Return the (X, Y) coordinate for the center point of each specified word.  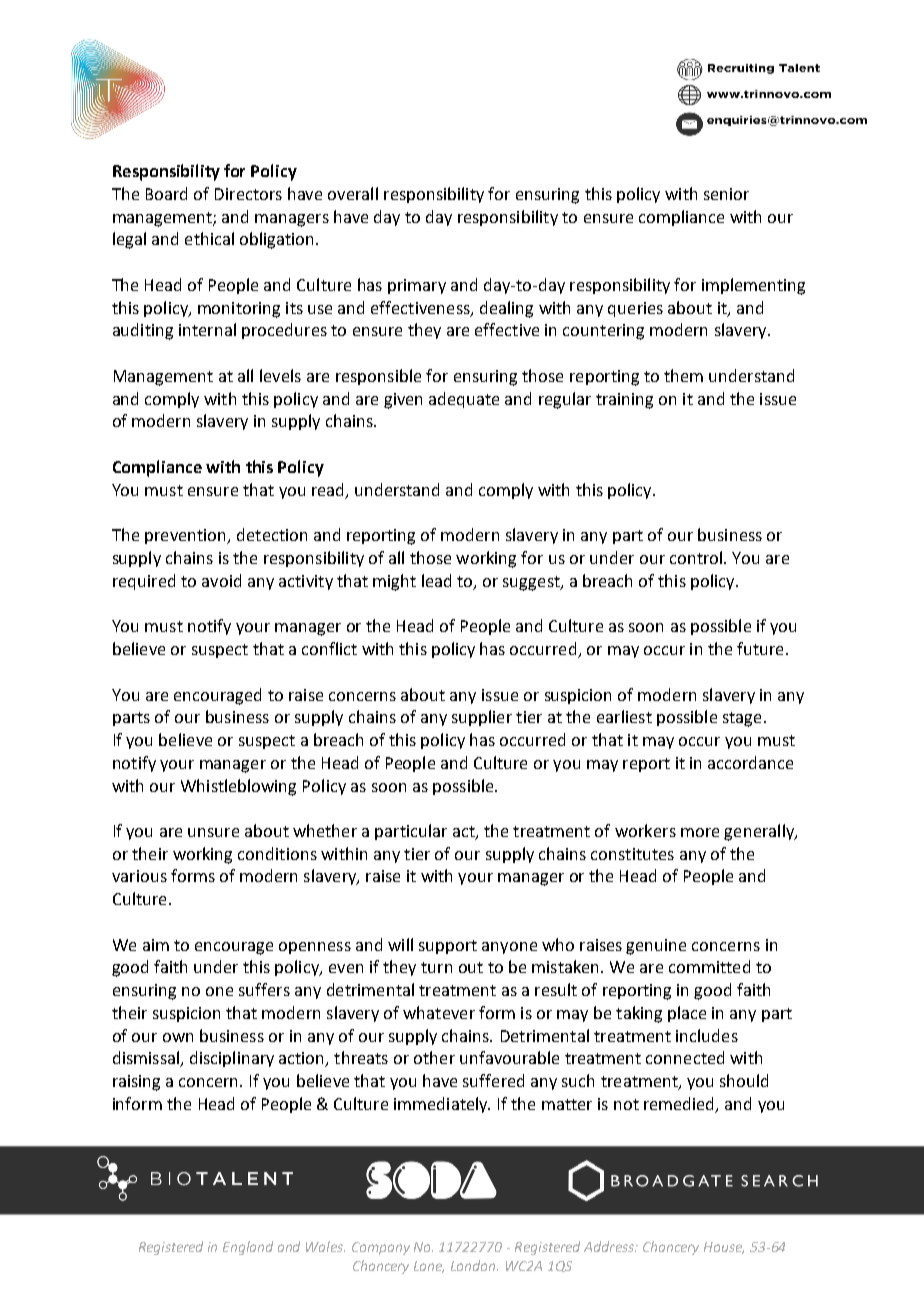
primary (417, 286)
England (248, 1248)
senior (726, 194)
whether (325, 830)
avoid (221, 580)
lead (436, 580)
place (687, 1014)
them (683, 375)
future (760, 648)
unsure (213, 832)
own (178, 1037)
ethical (209, 238)
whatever (439, 1012)
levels (280, 375)
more (700, 832)
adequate (464, 400)
